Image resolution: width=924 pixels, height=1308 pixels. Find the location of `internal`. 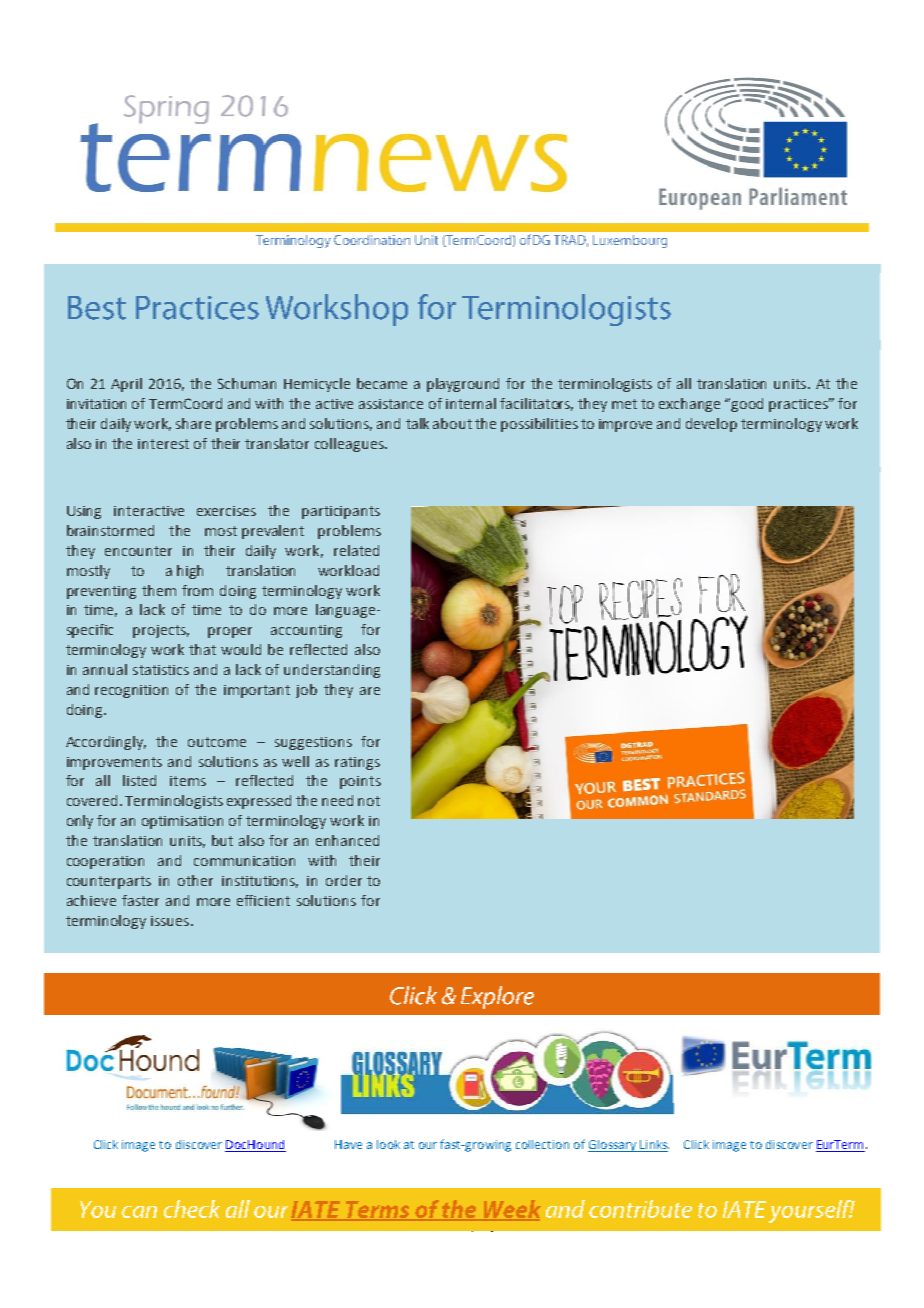

internal is located at coordinates (471, 403).
